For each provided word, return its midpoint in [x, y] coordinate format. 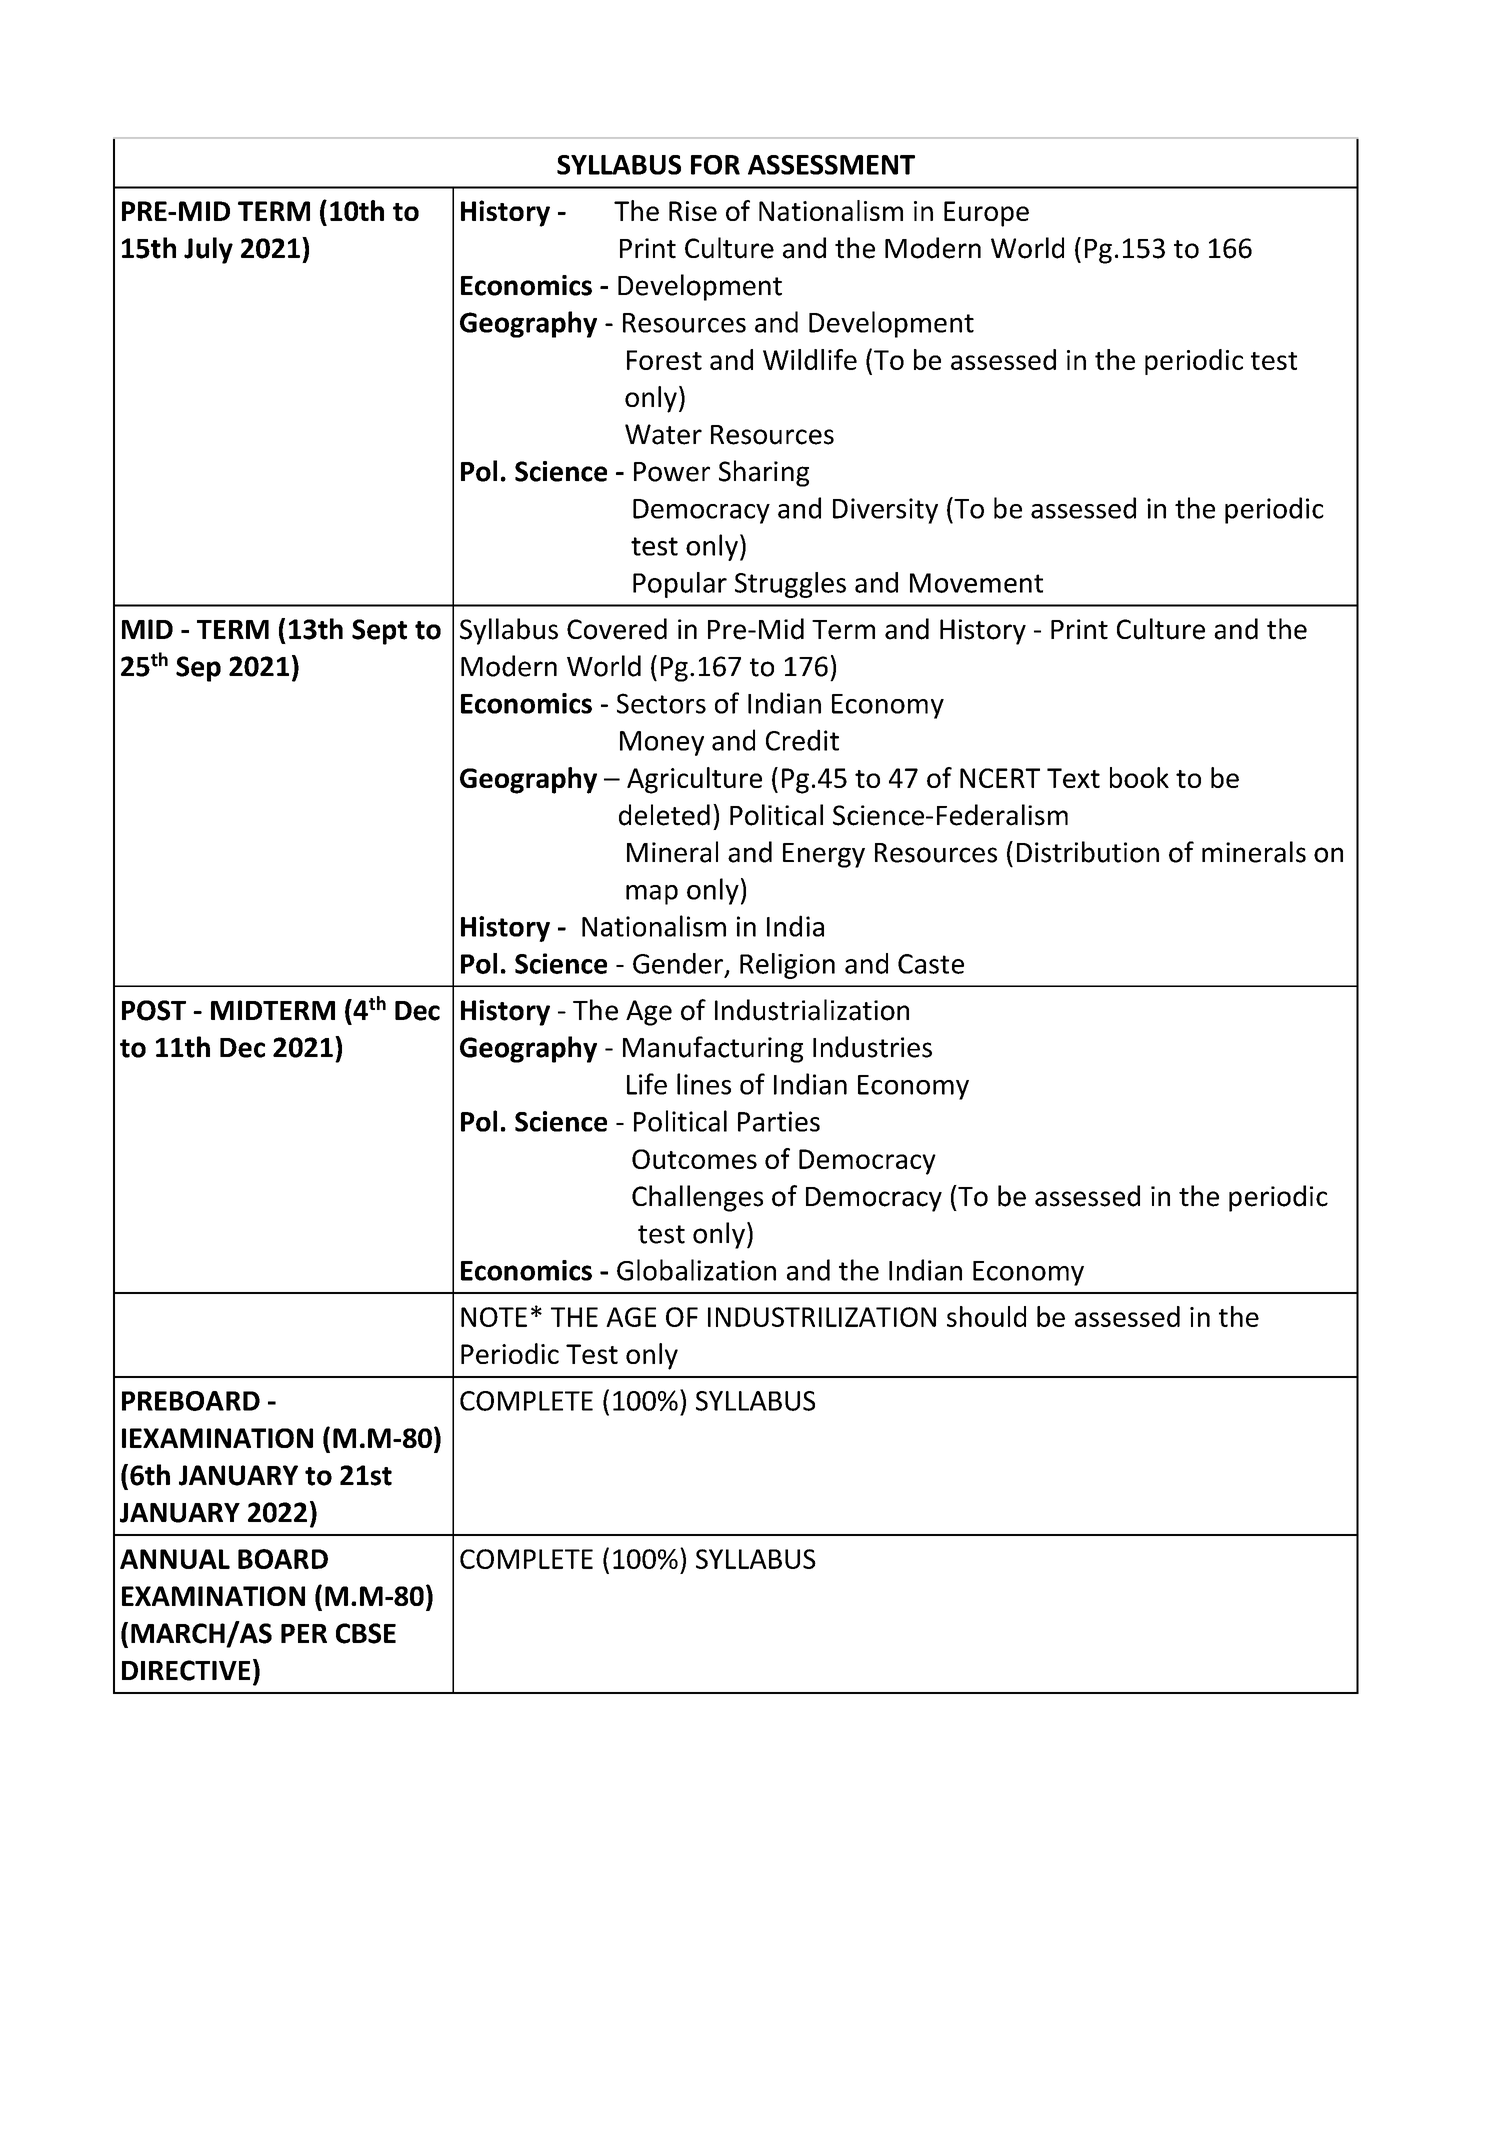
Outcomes [694, 1159]
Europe [986, 214]
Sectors [661, 703]
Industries [872, 1047]
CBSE [366, 1633]
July [208, 250]
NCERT [1000, 778]
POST [154, 1010]
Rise [693, 211]
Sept [379, 632]
